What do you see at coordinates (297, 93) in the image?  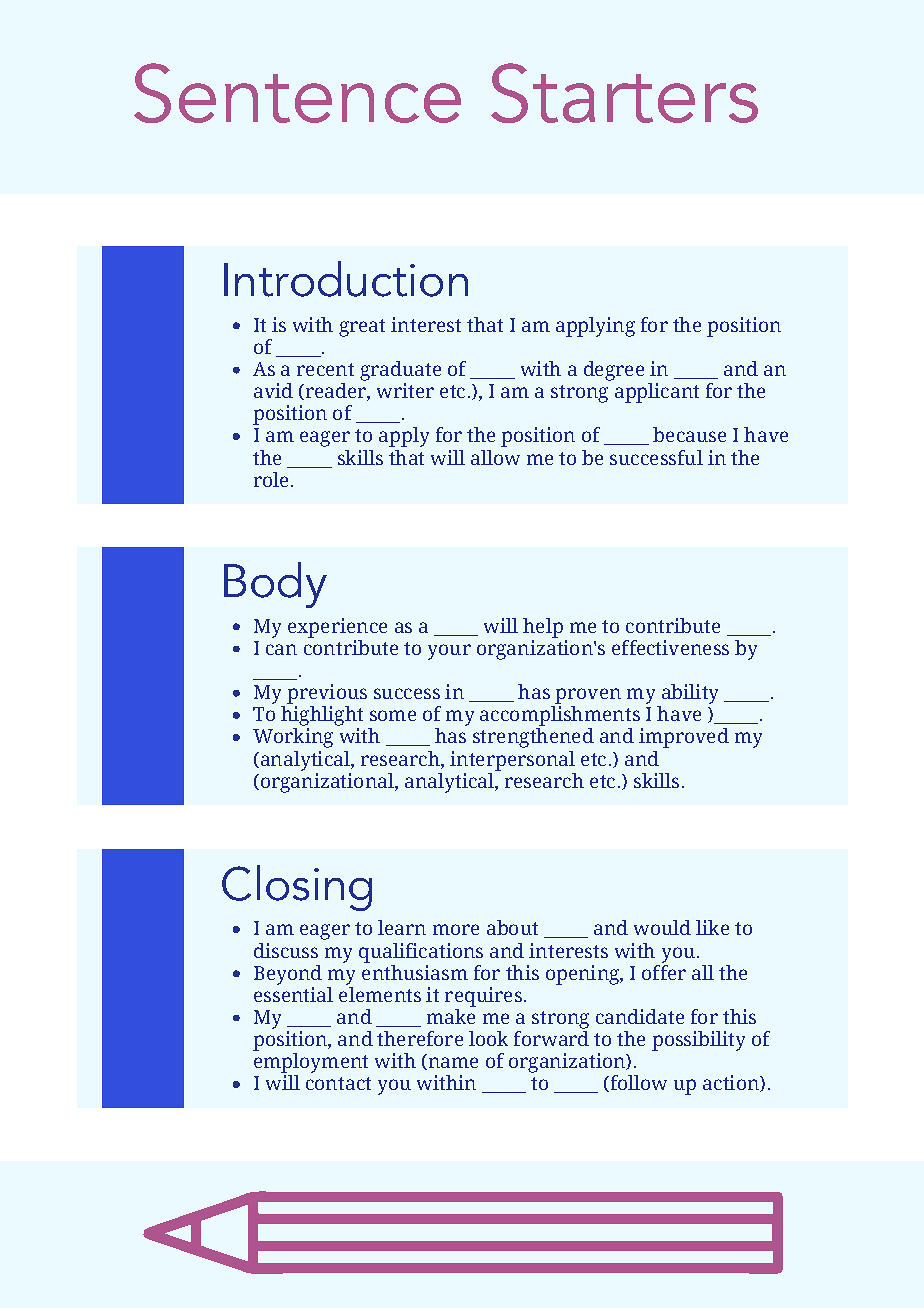 I see `Sentence` at bounding box center [297, 93].
